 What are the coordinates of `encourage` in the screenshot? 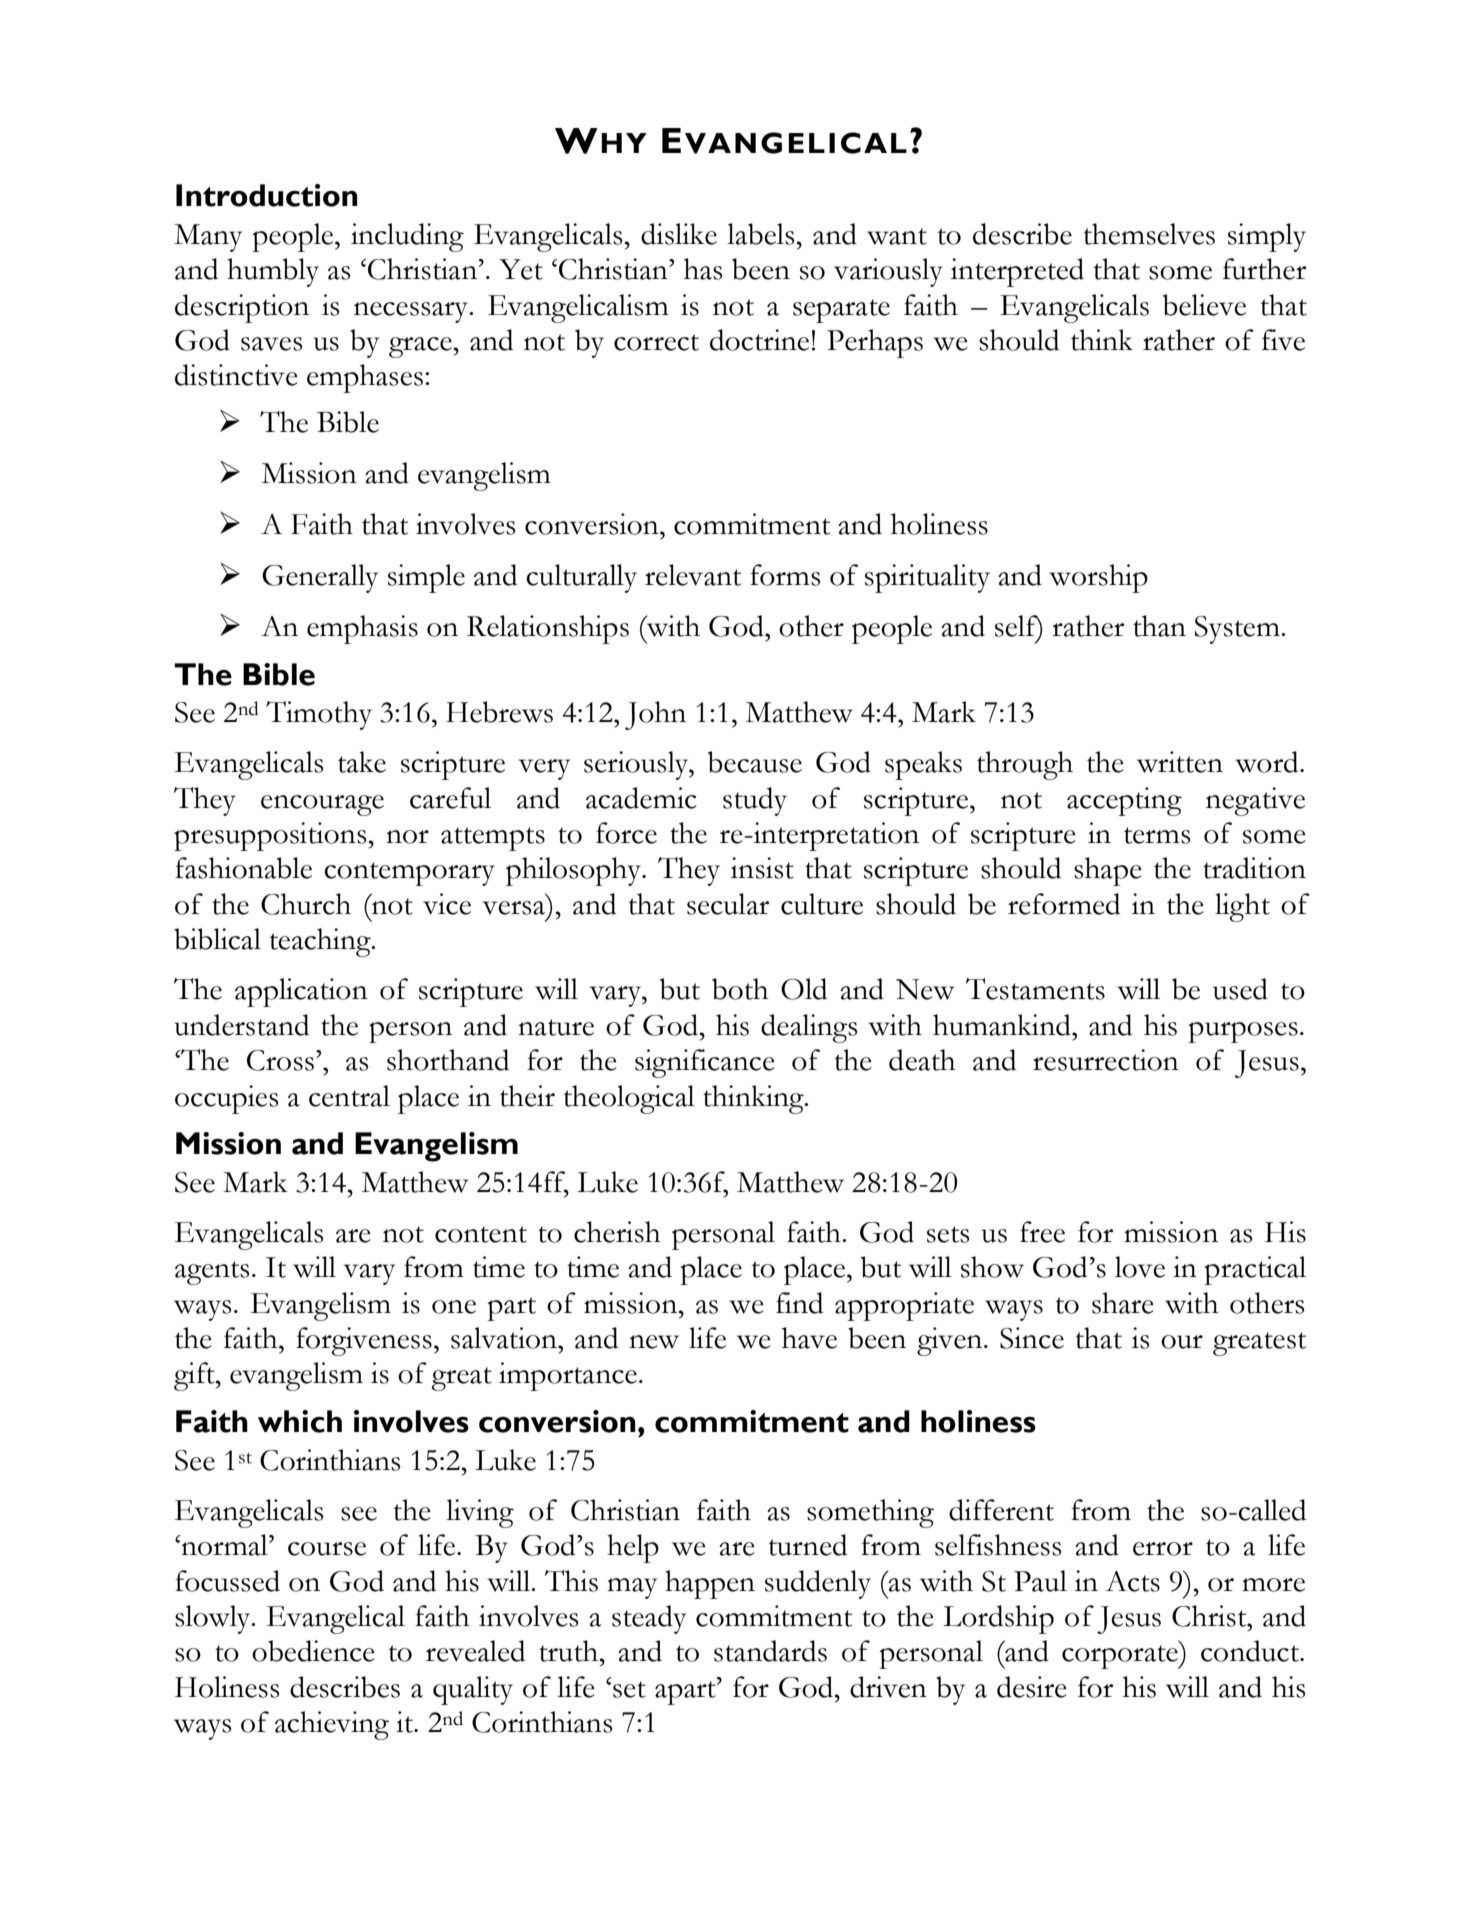 It's located at (322, 805).
